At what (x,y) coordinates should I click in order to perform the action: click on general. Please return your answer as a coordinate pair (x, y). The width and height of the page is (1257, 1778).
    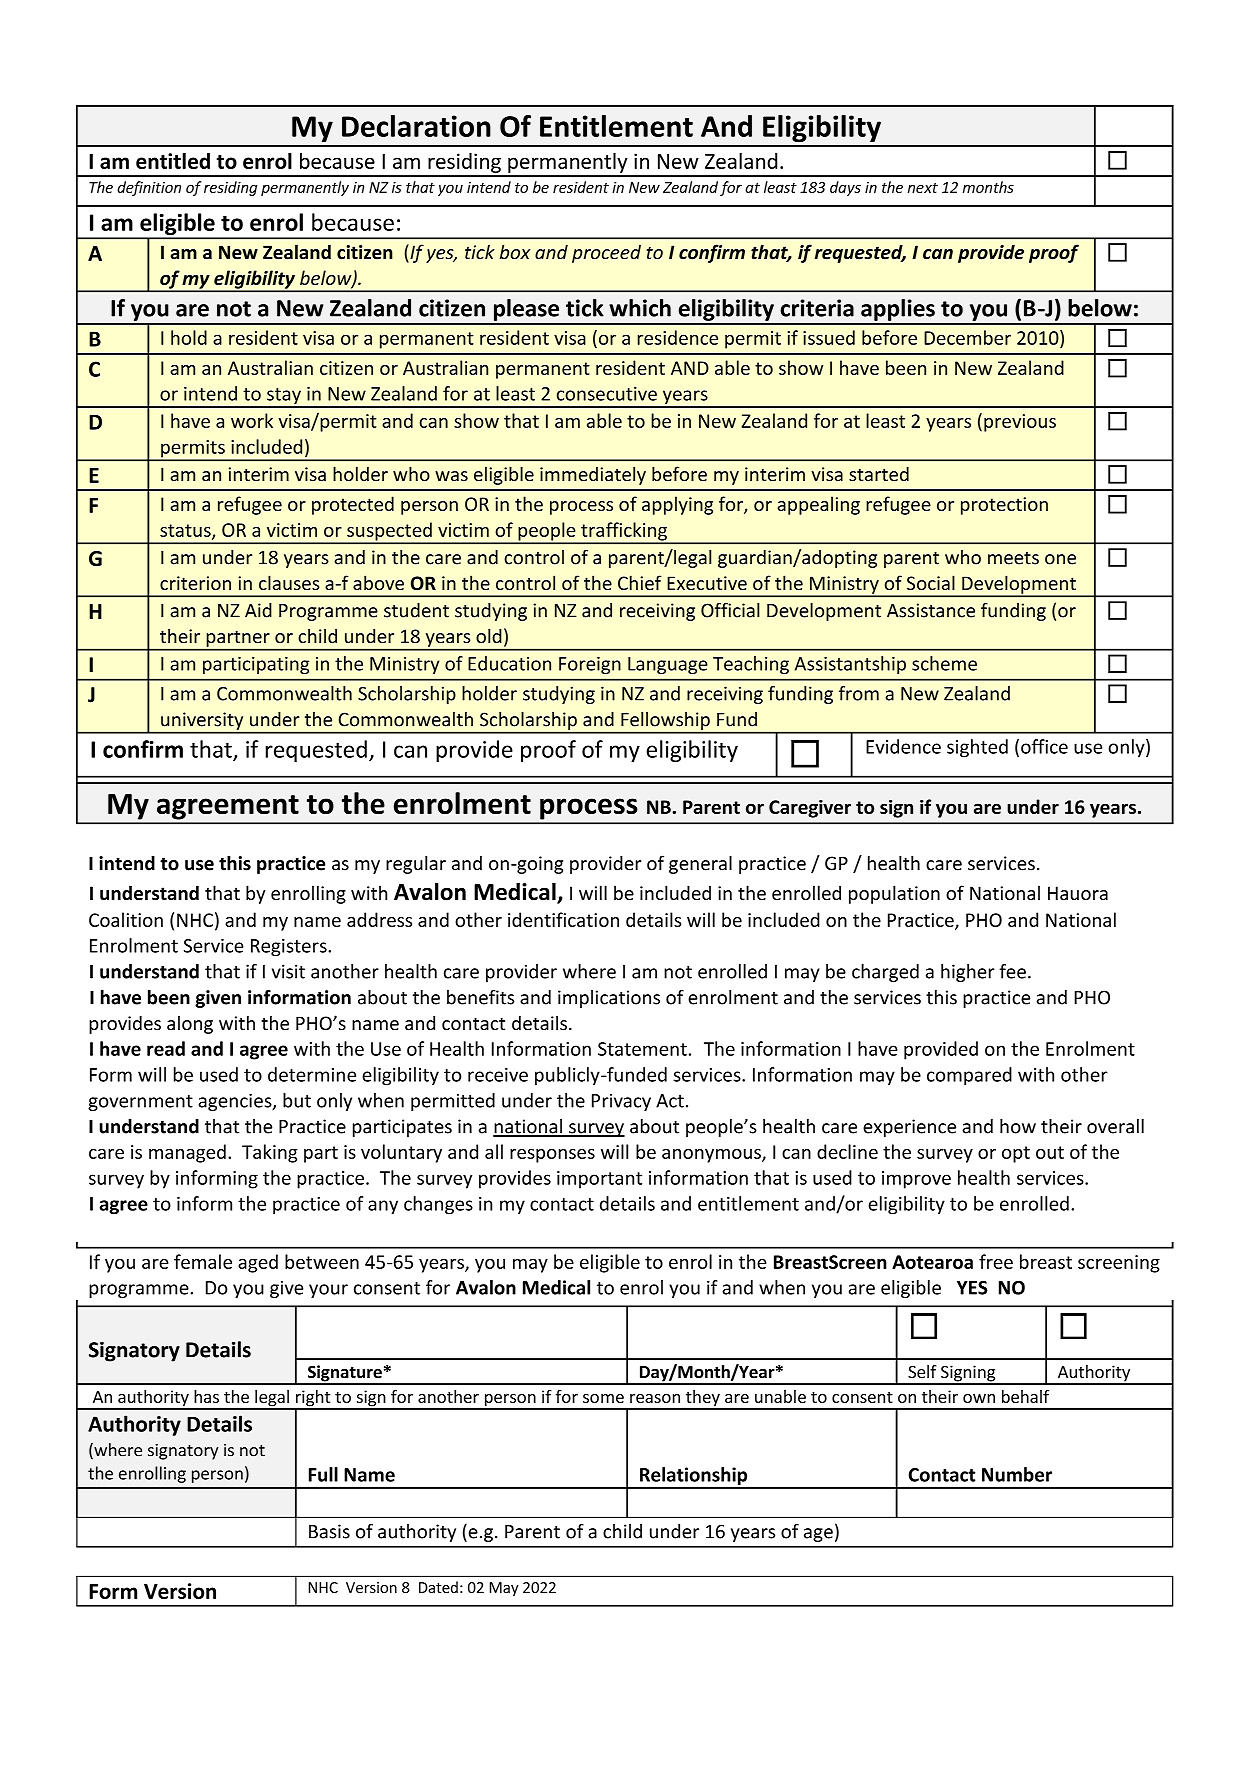
    Looking at the image, I should click on (700, 864).
